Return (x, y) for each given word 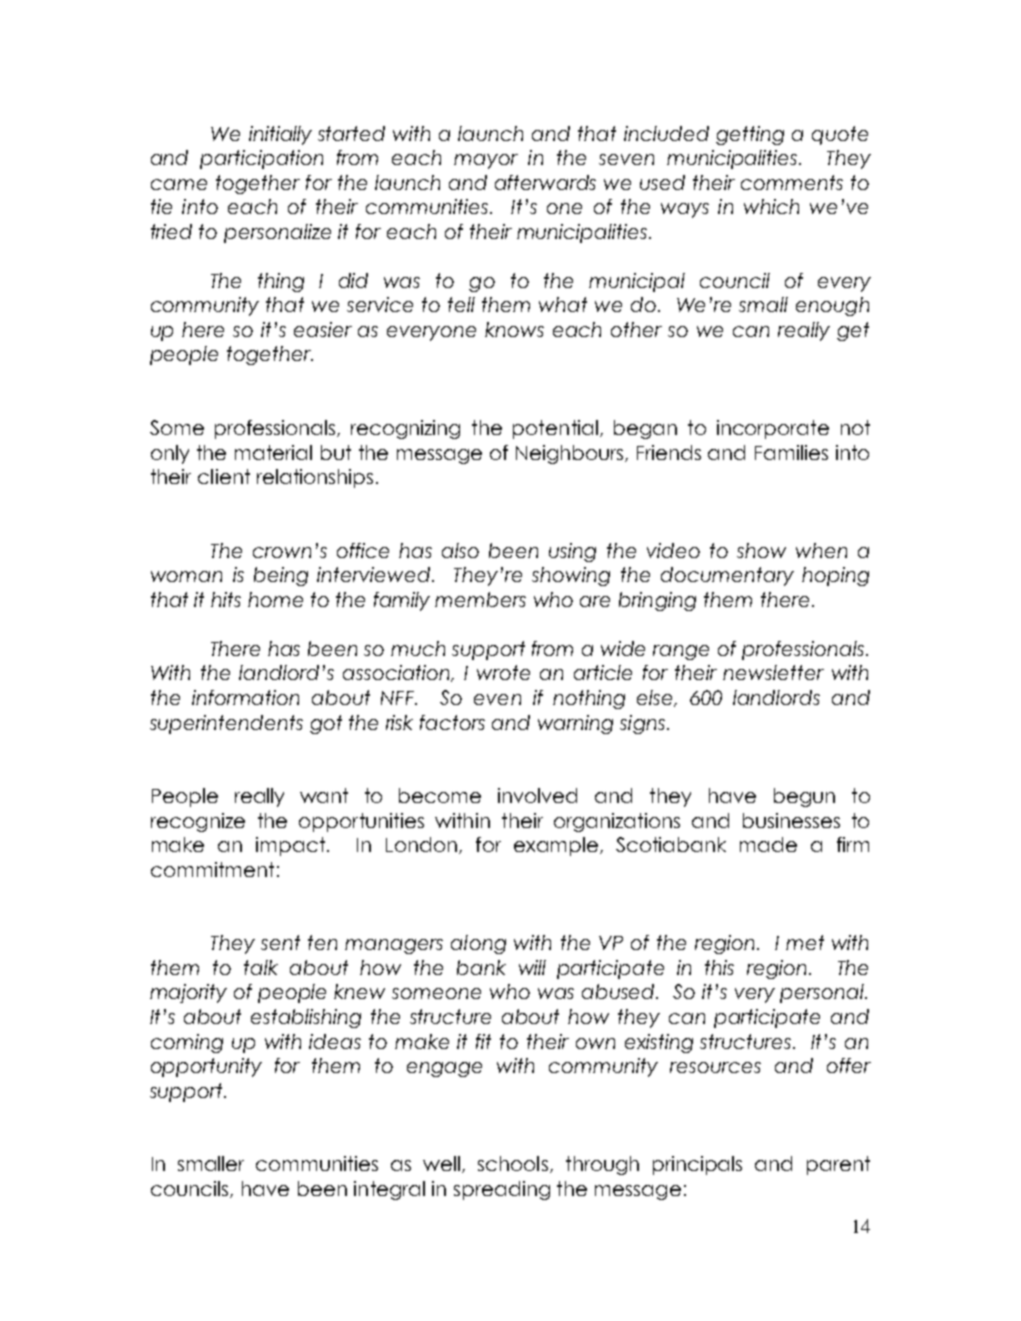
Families (791, 452)
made (768, 844)
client (224, 476)
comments (792, 182)
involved (537, 795)
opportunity (206, 1067)
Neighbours (571, 454)
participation (261, 159)
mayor (486, 161)
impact (292, 846)
